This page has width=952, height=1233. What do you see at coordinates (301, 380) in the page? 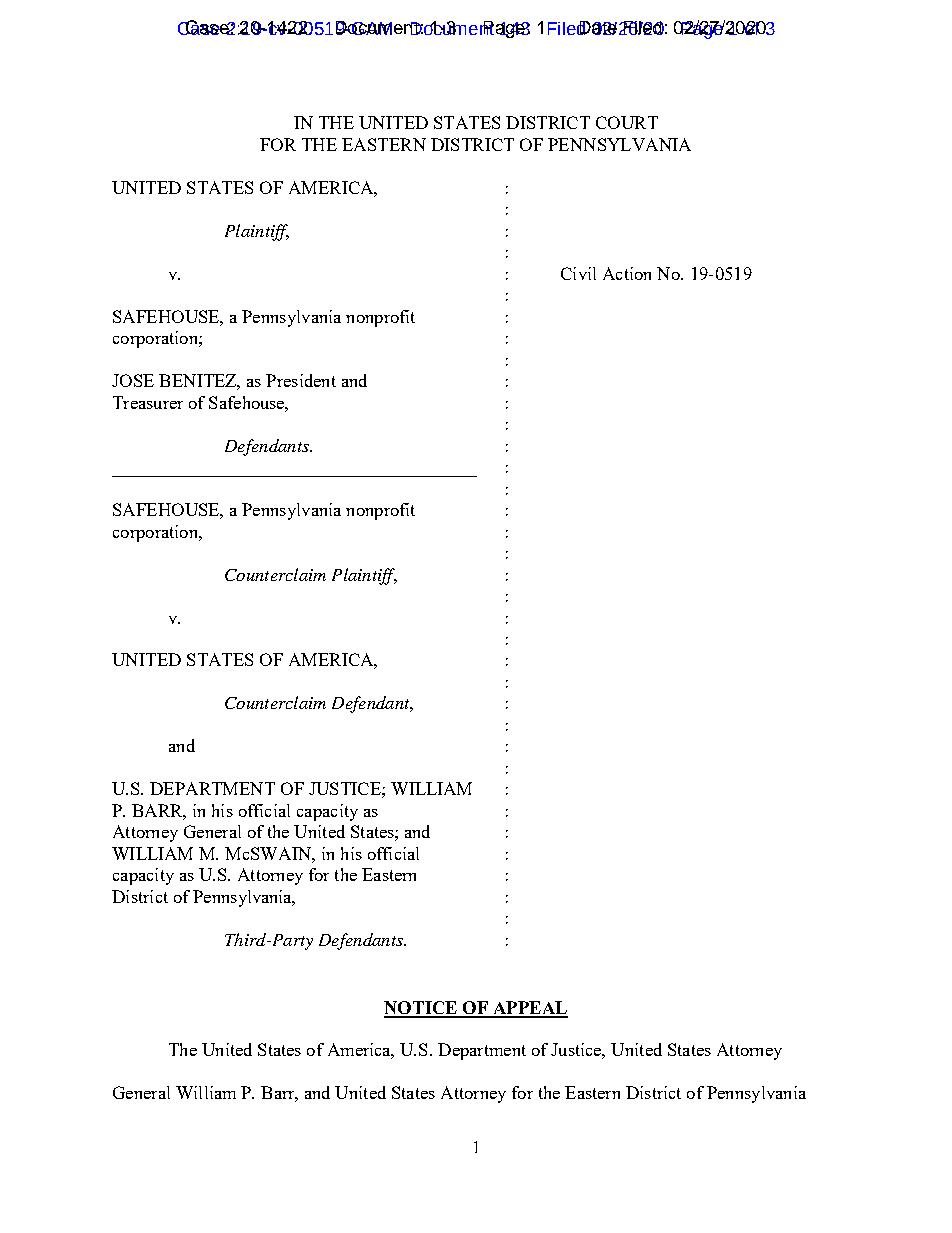
I see `President` at bounding box center [301, 380].
